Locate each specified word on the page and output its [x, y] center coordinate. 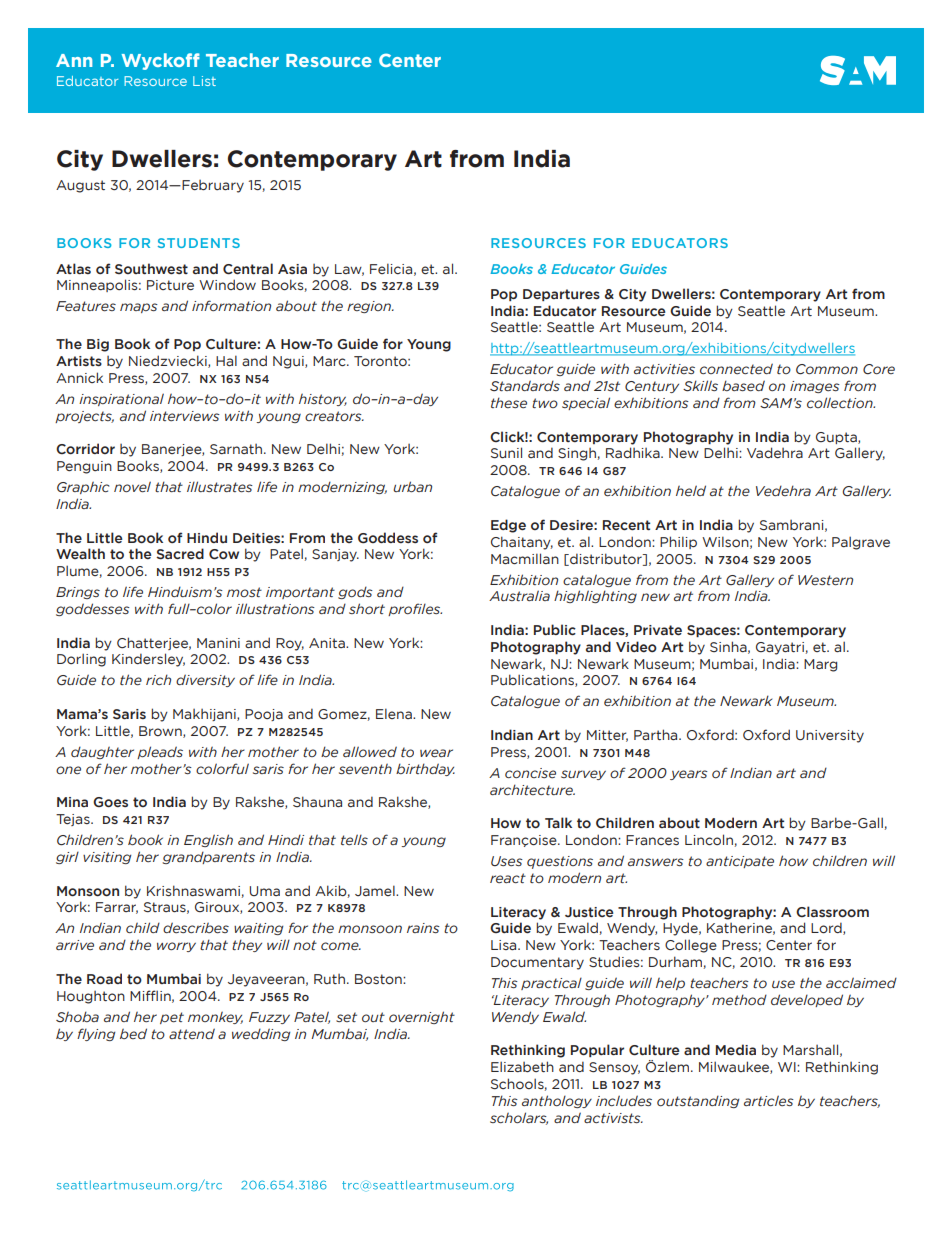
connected [736, 369]
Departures [561, 295]
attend [192, 1033]
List [204, 81]
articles [769, 1100]
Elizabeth [522, 1066]
